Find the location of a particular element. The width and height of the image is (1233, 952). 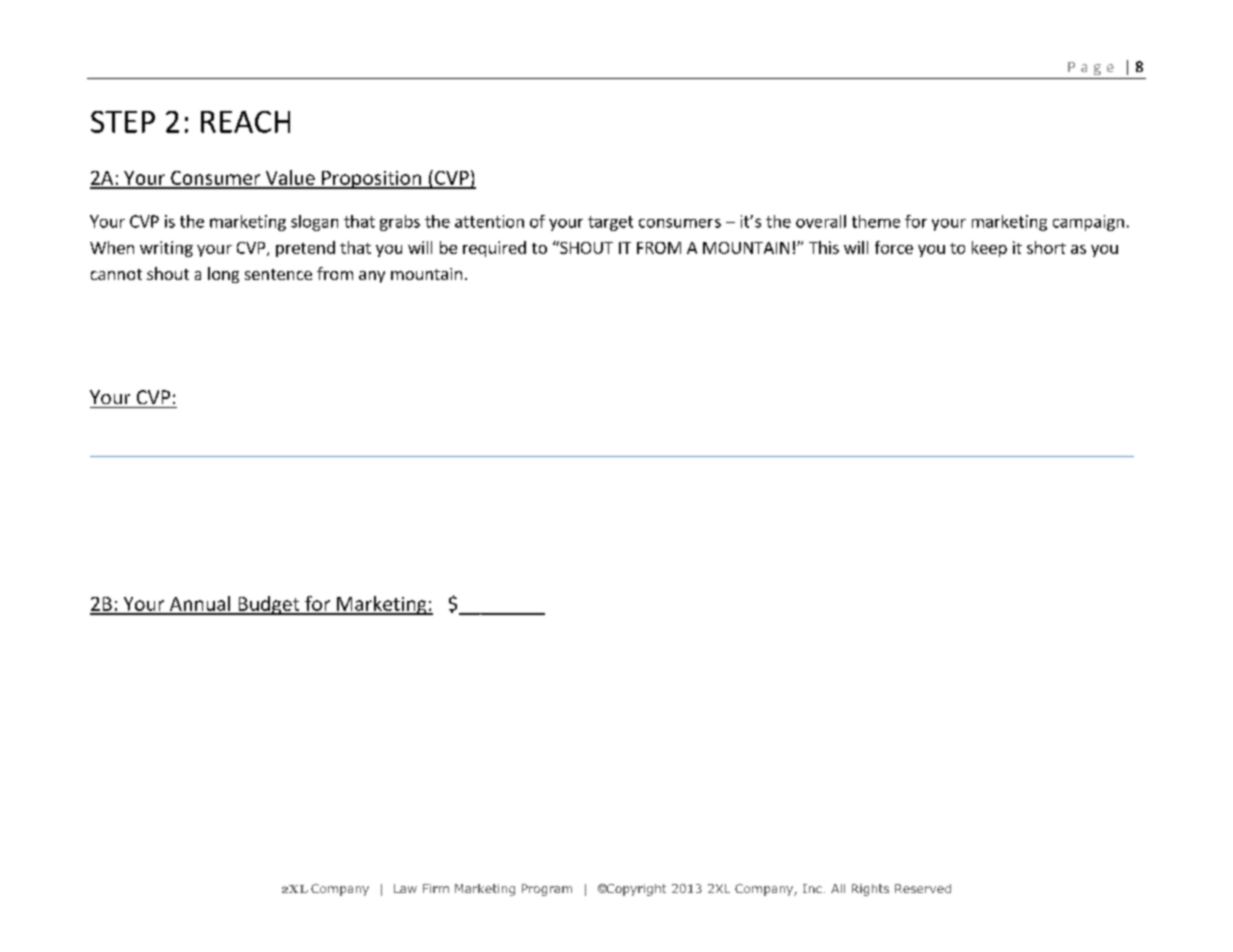

Law is located at coordinates (405, 888).
